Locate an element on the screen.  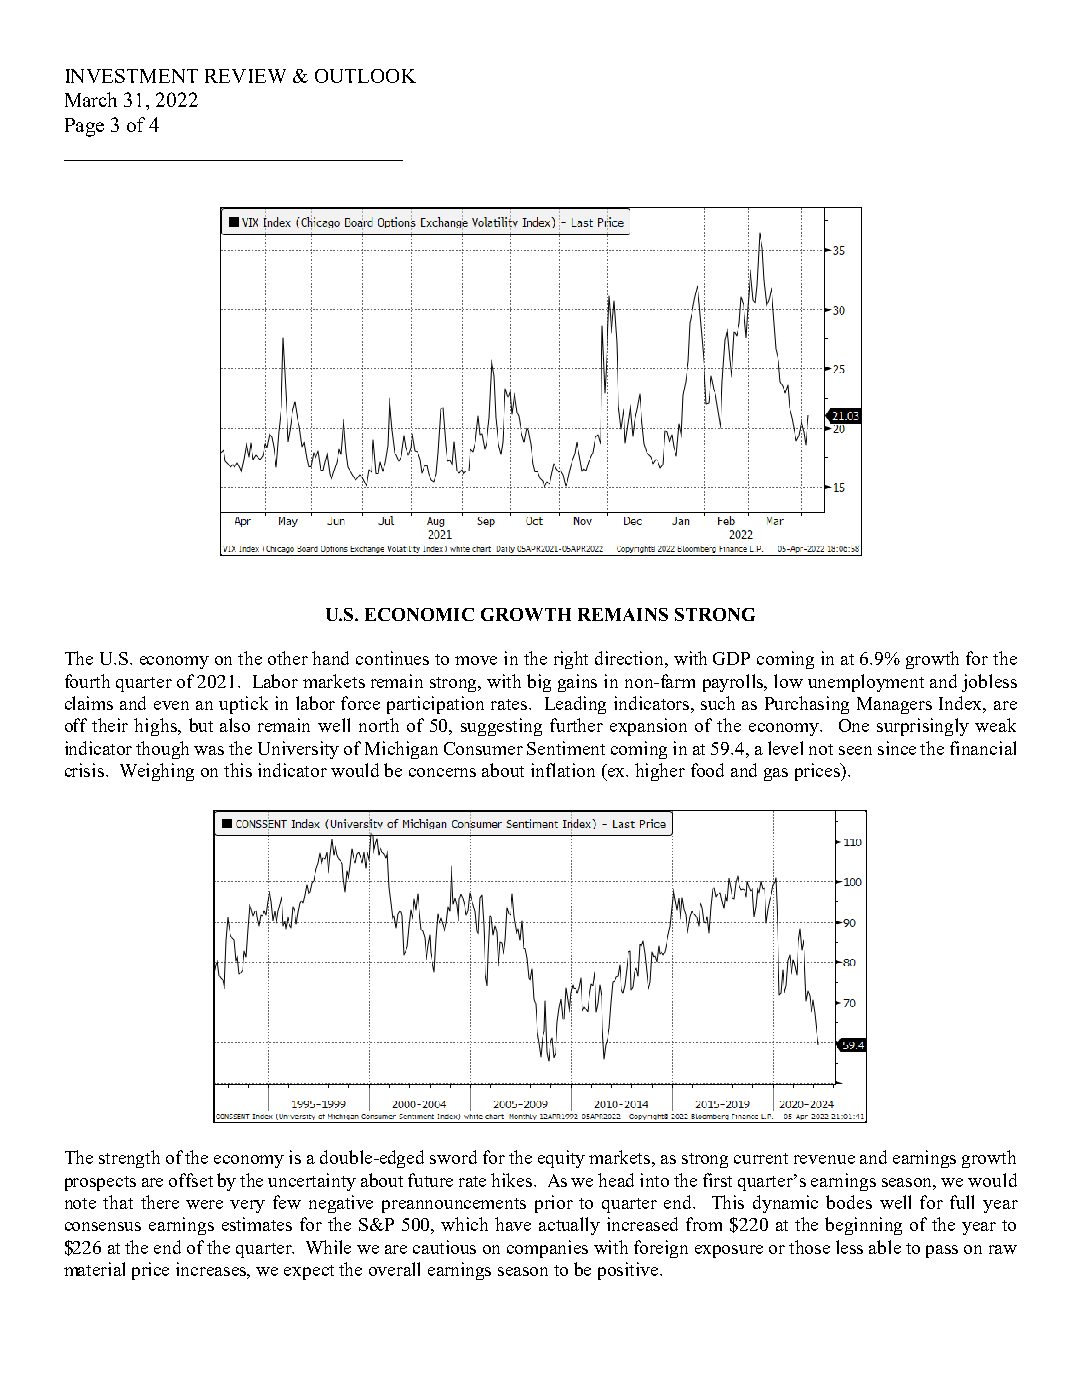
inflation is located at coordinates (563, 770).
